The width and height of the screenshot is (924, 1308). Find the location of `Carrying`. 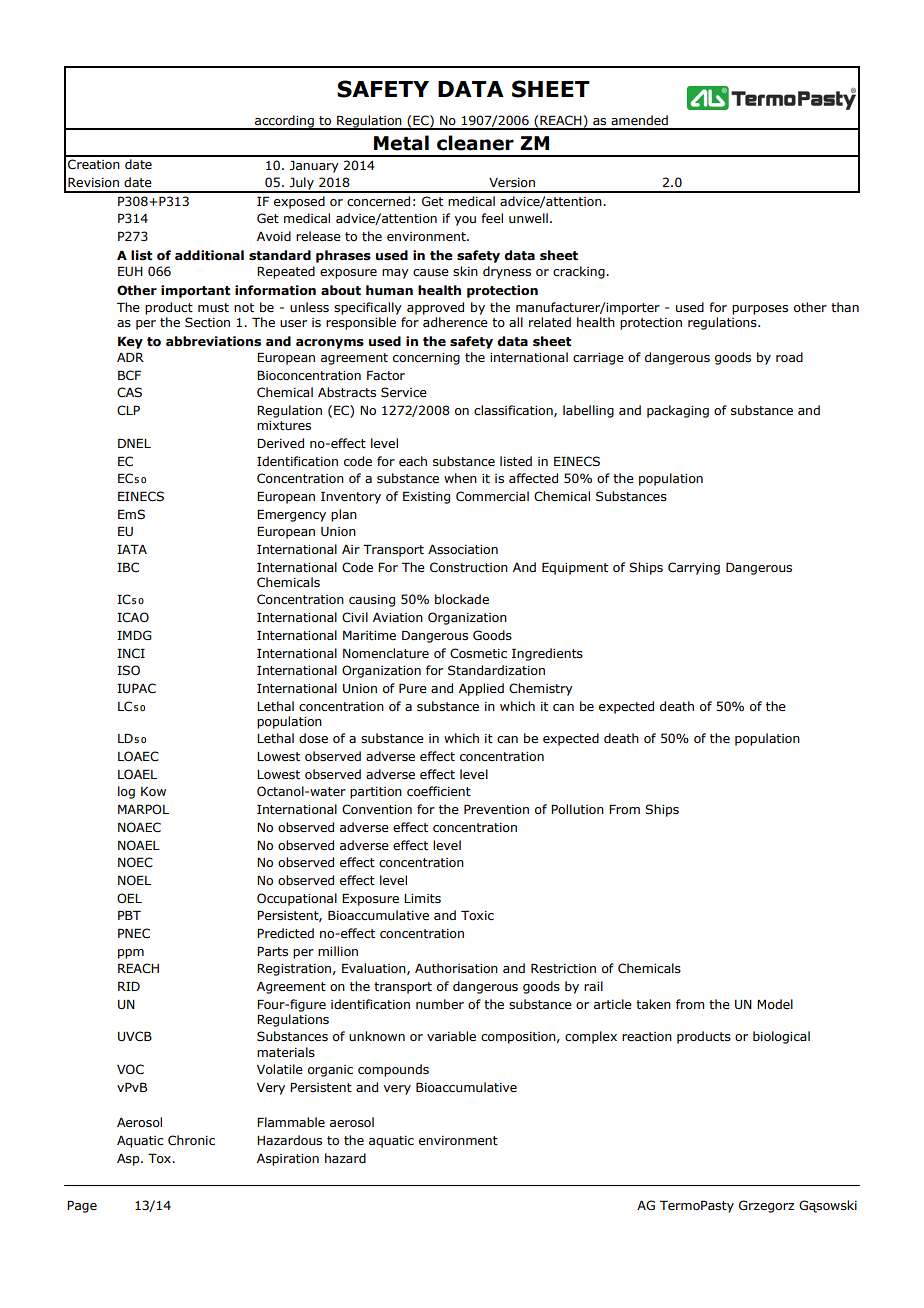

Carrying is located at coordinates (694, 568).
